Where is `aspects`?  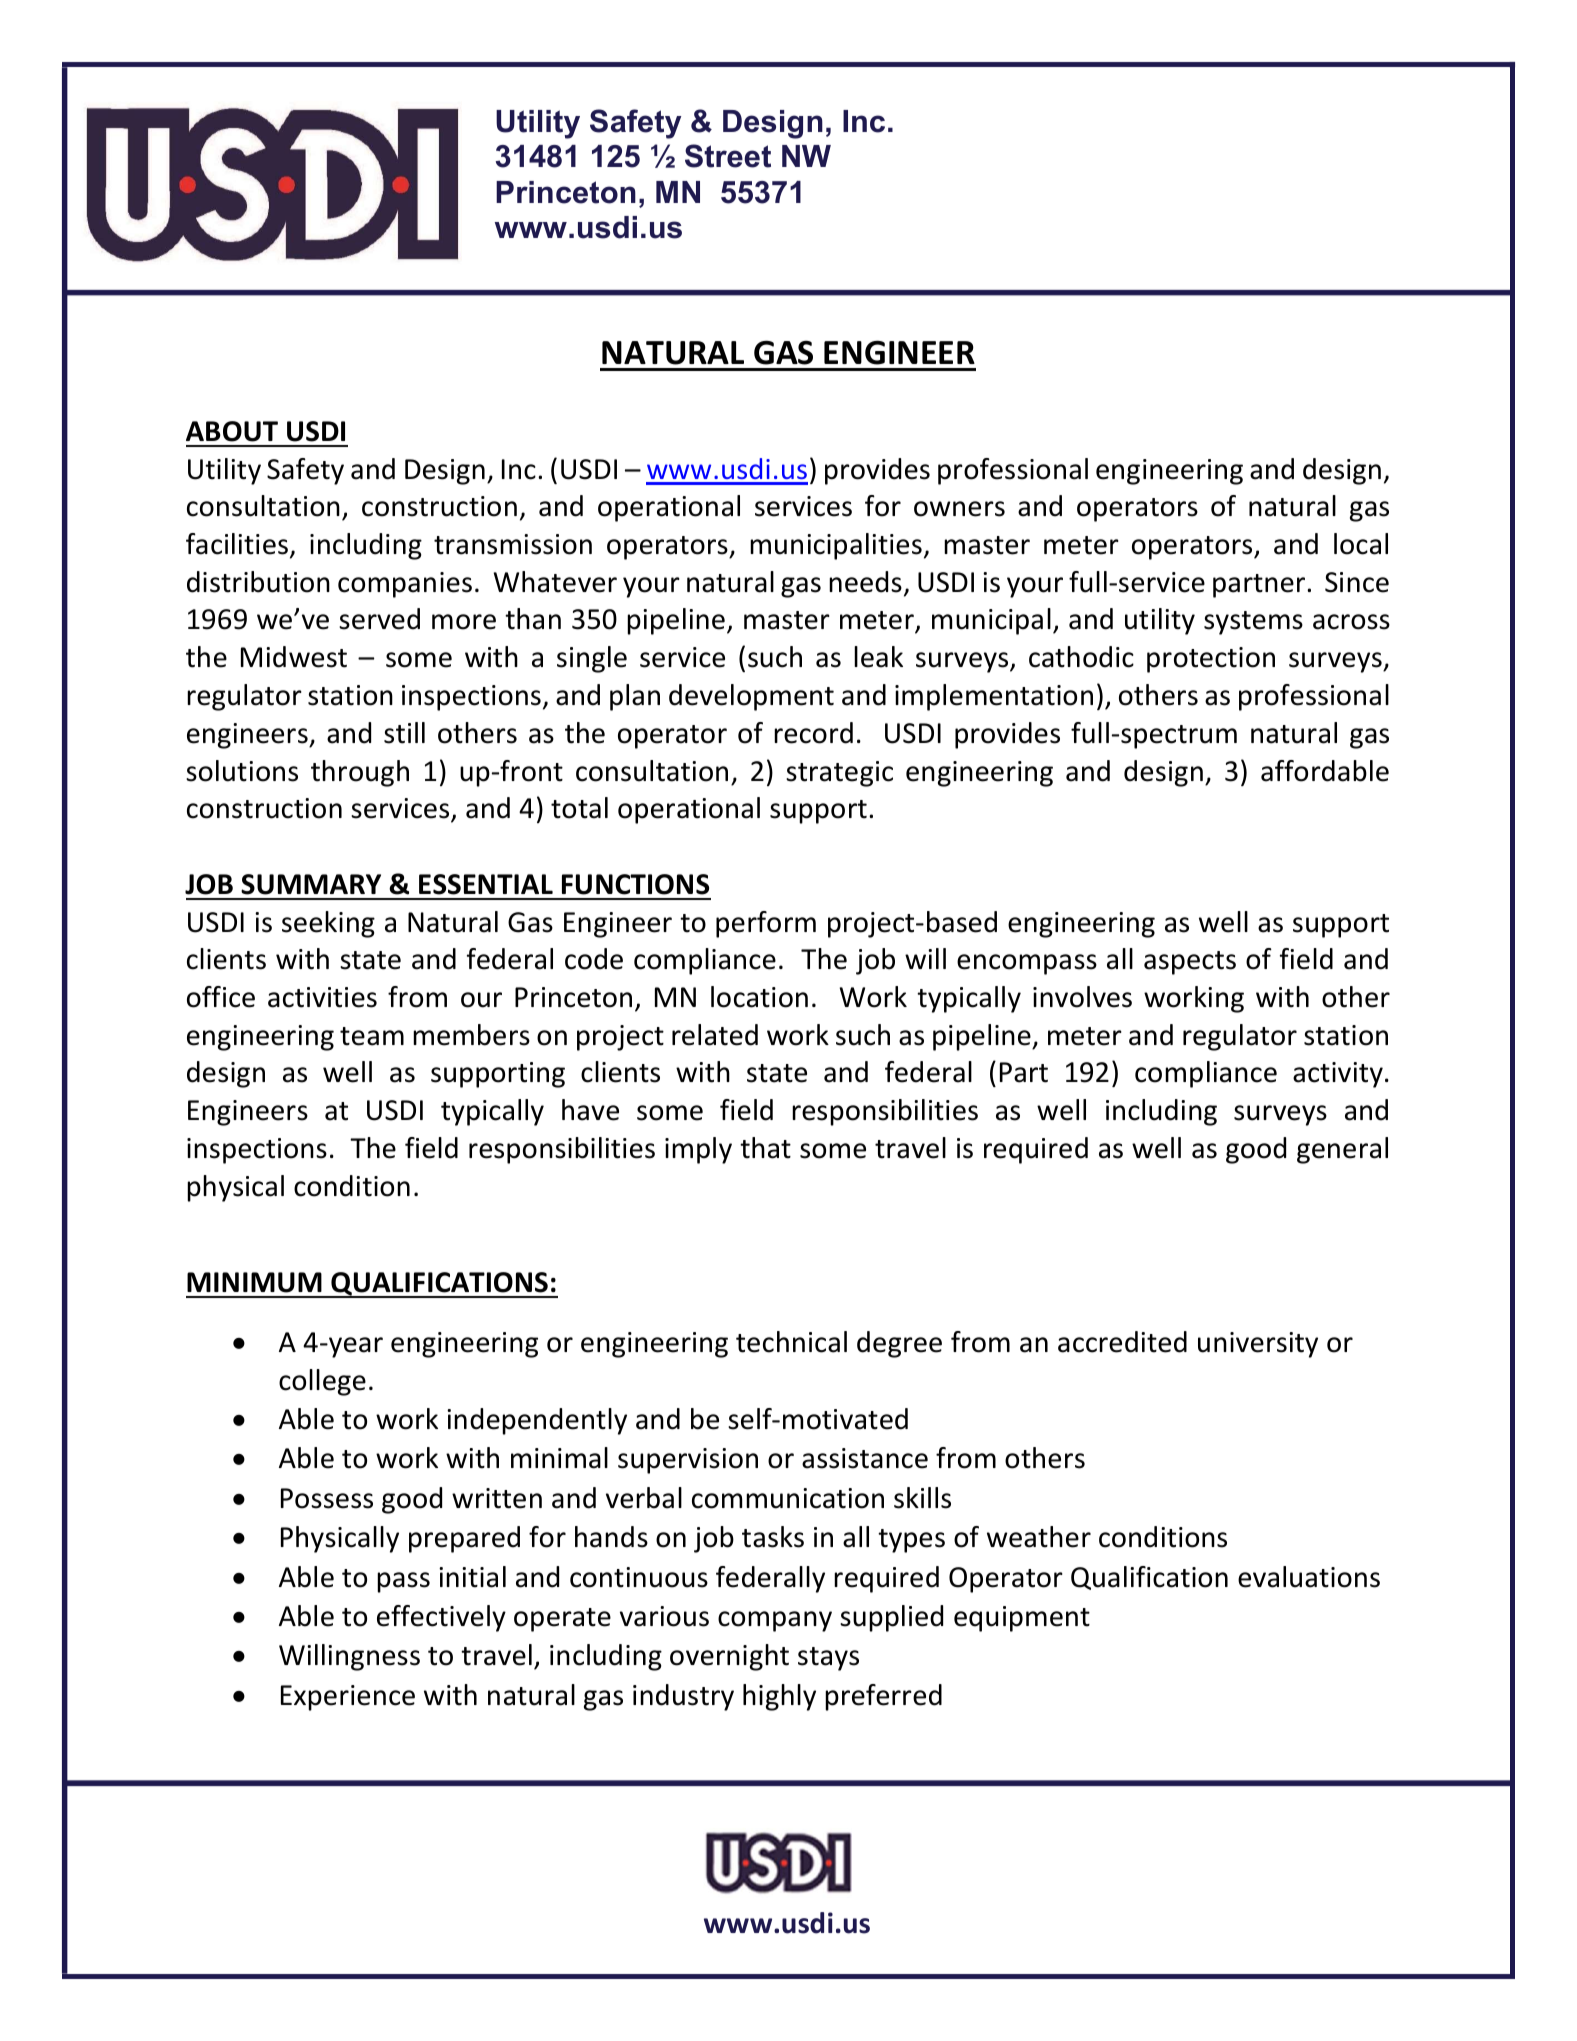 aspects is located at coordinates (1190, 963).
